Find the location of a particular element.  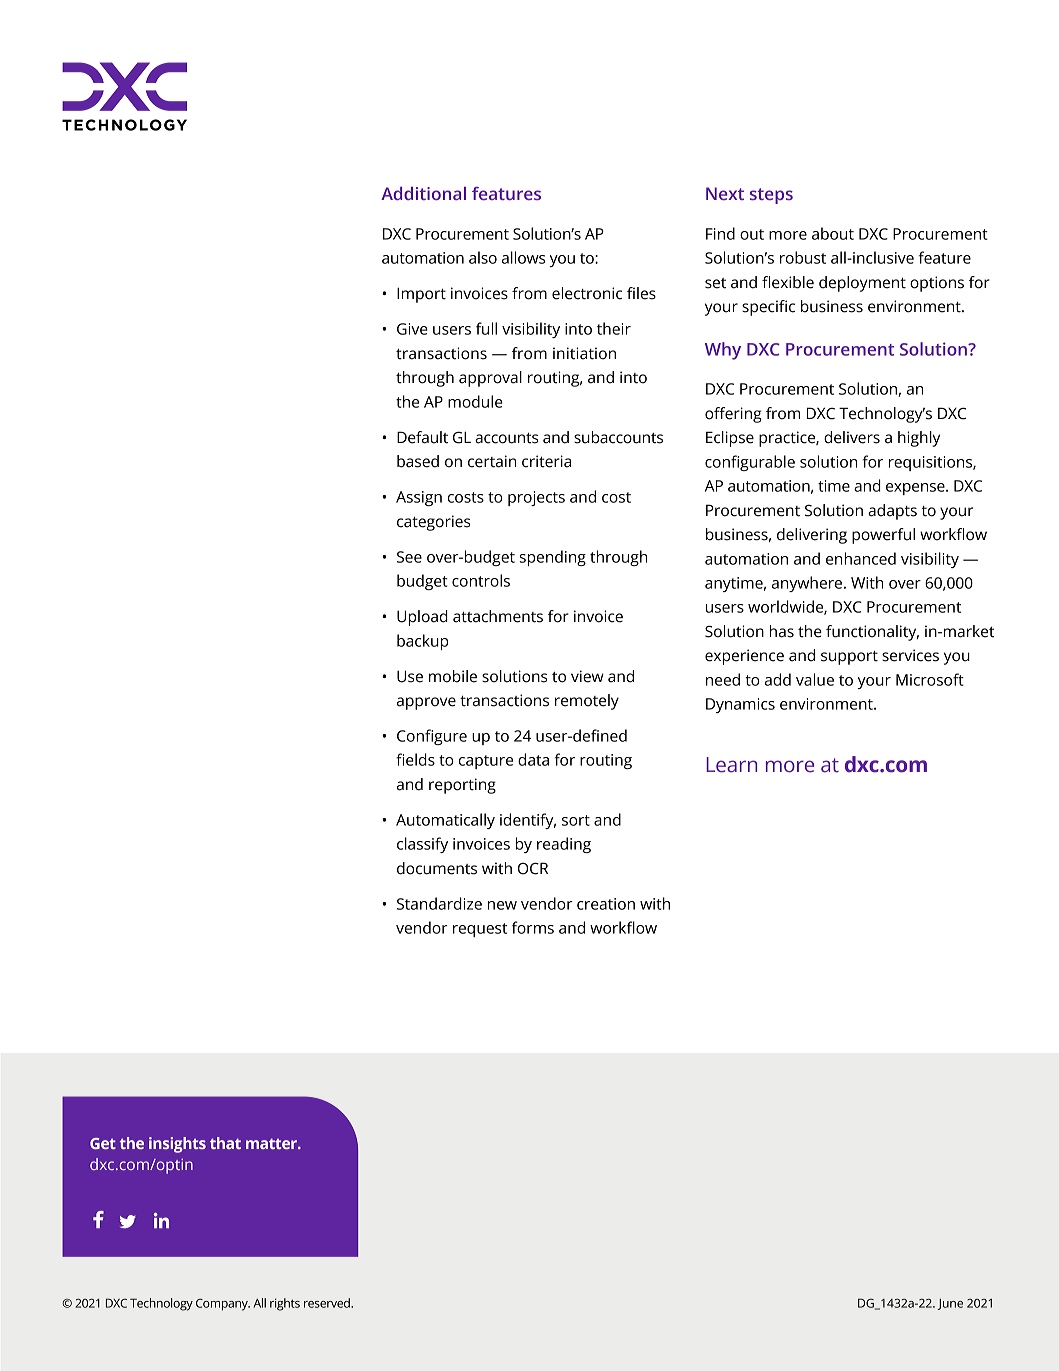

Additional is located at coordinates (423, 193).
